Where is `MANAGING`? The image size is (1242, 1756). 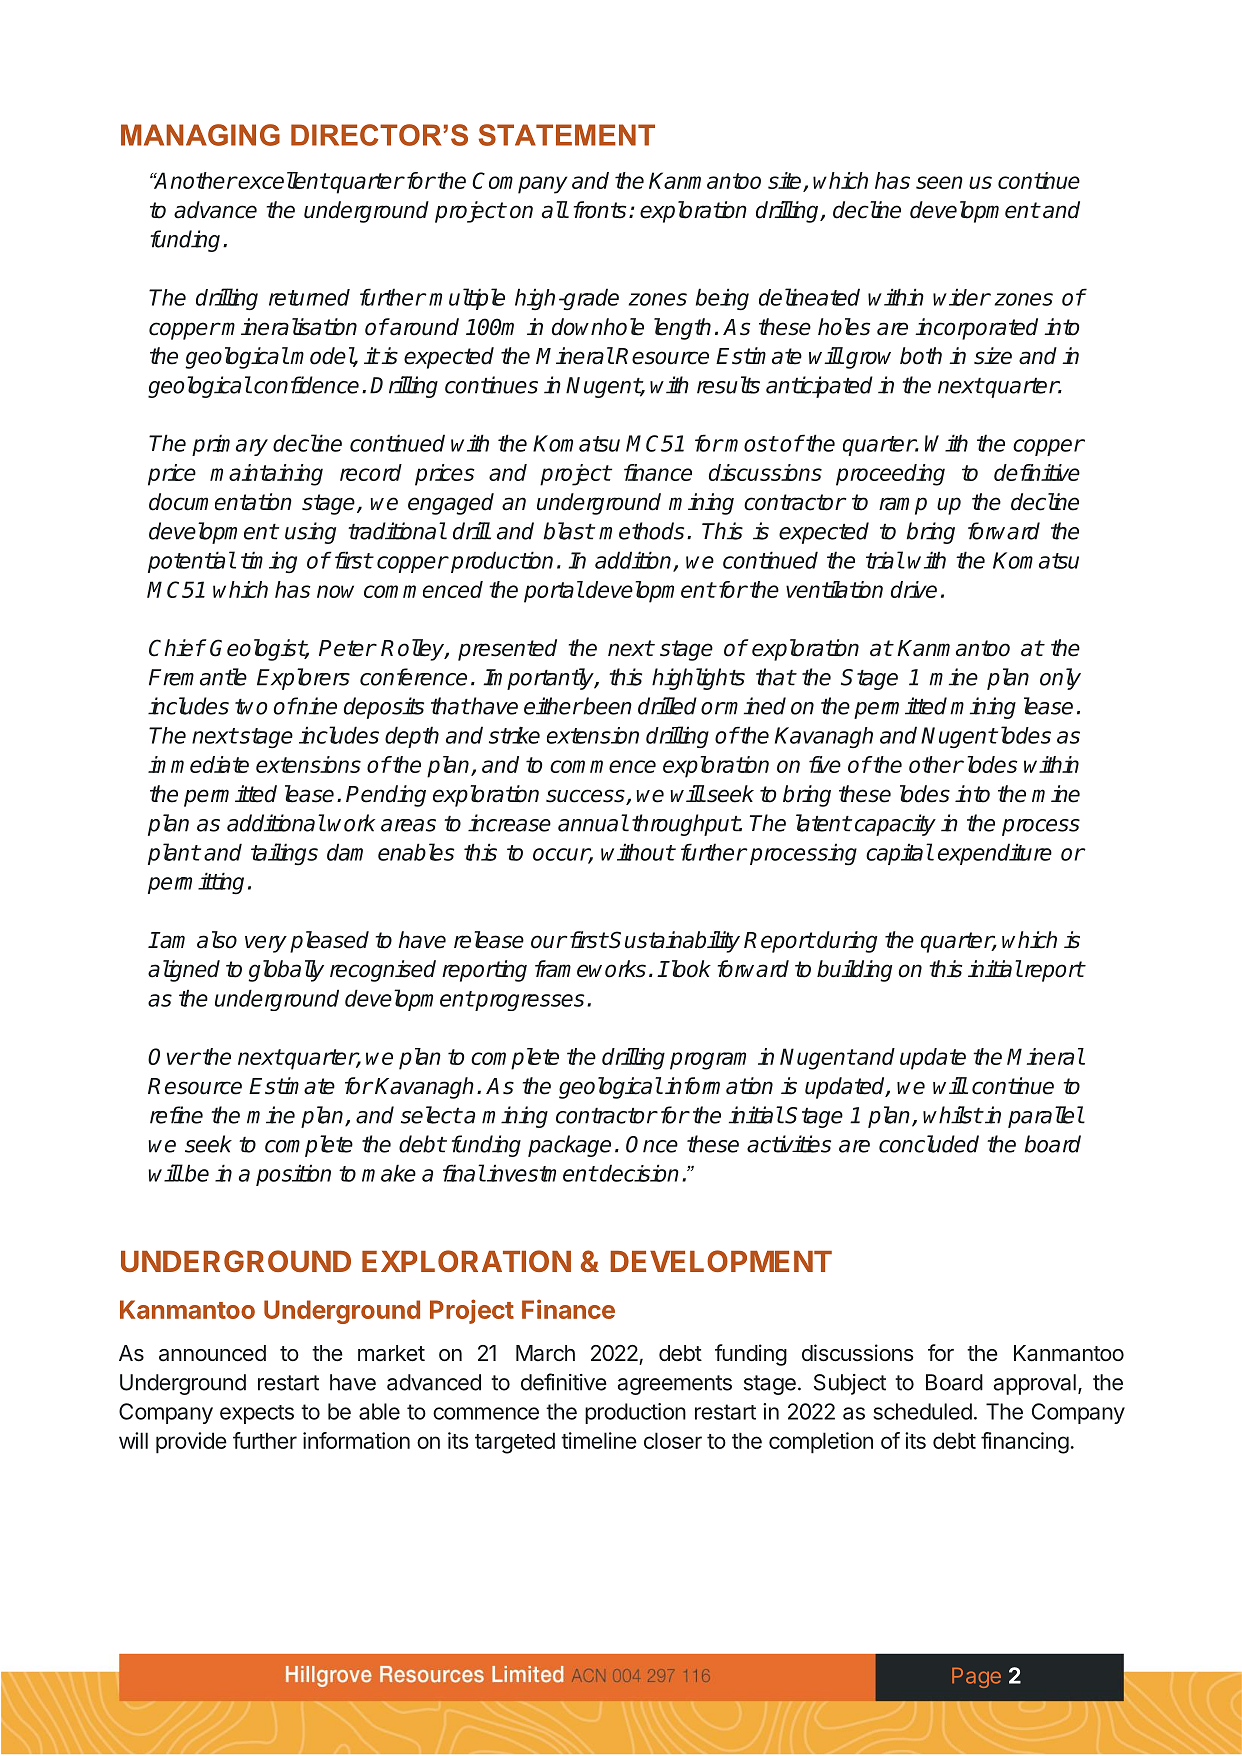
MANAGING is located at coordinates (200, 135).
